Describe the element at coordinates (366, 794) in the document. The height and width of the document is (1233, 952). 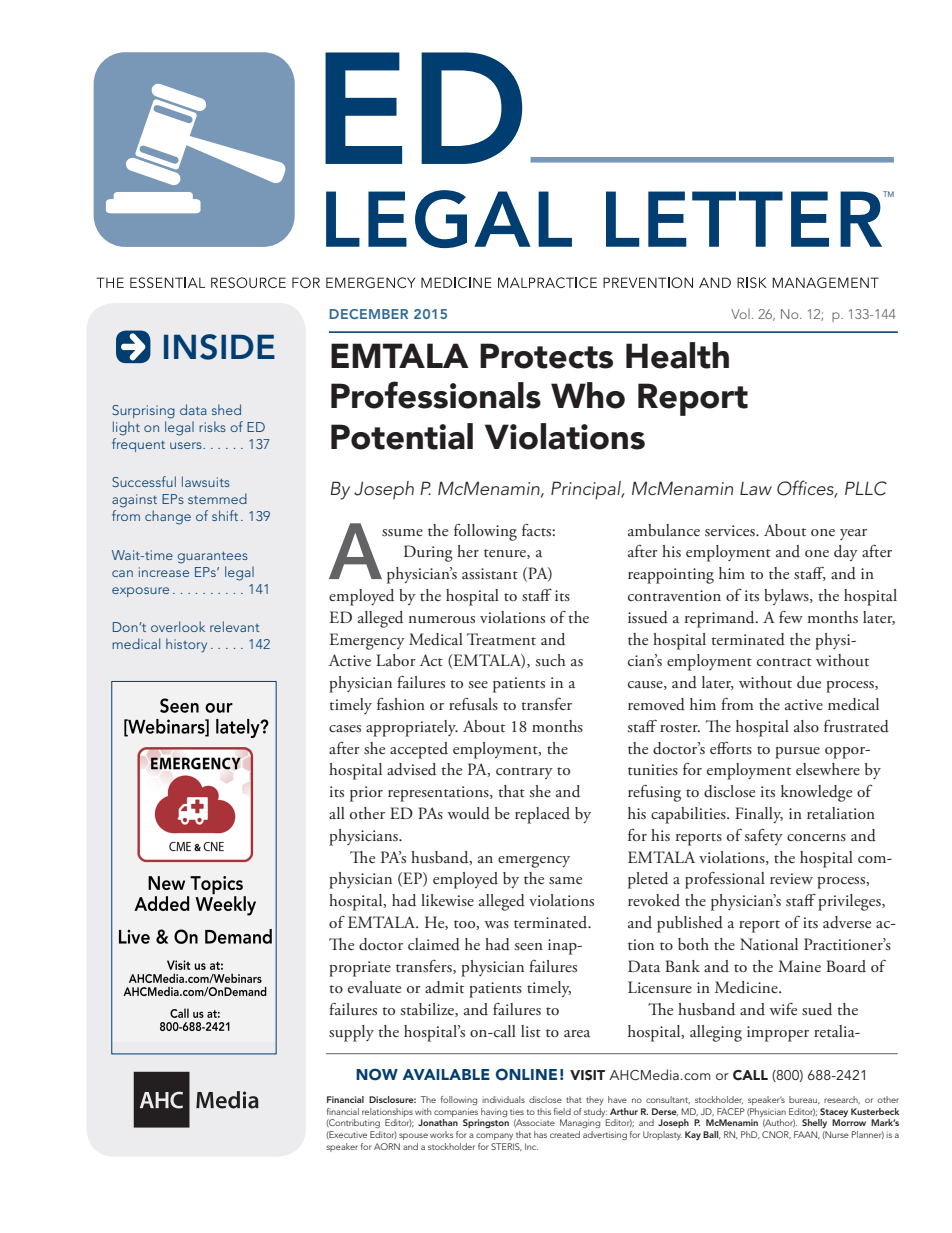
I see `prior` at that location.
